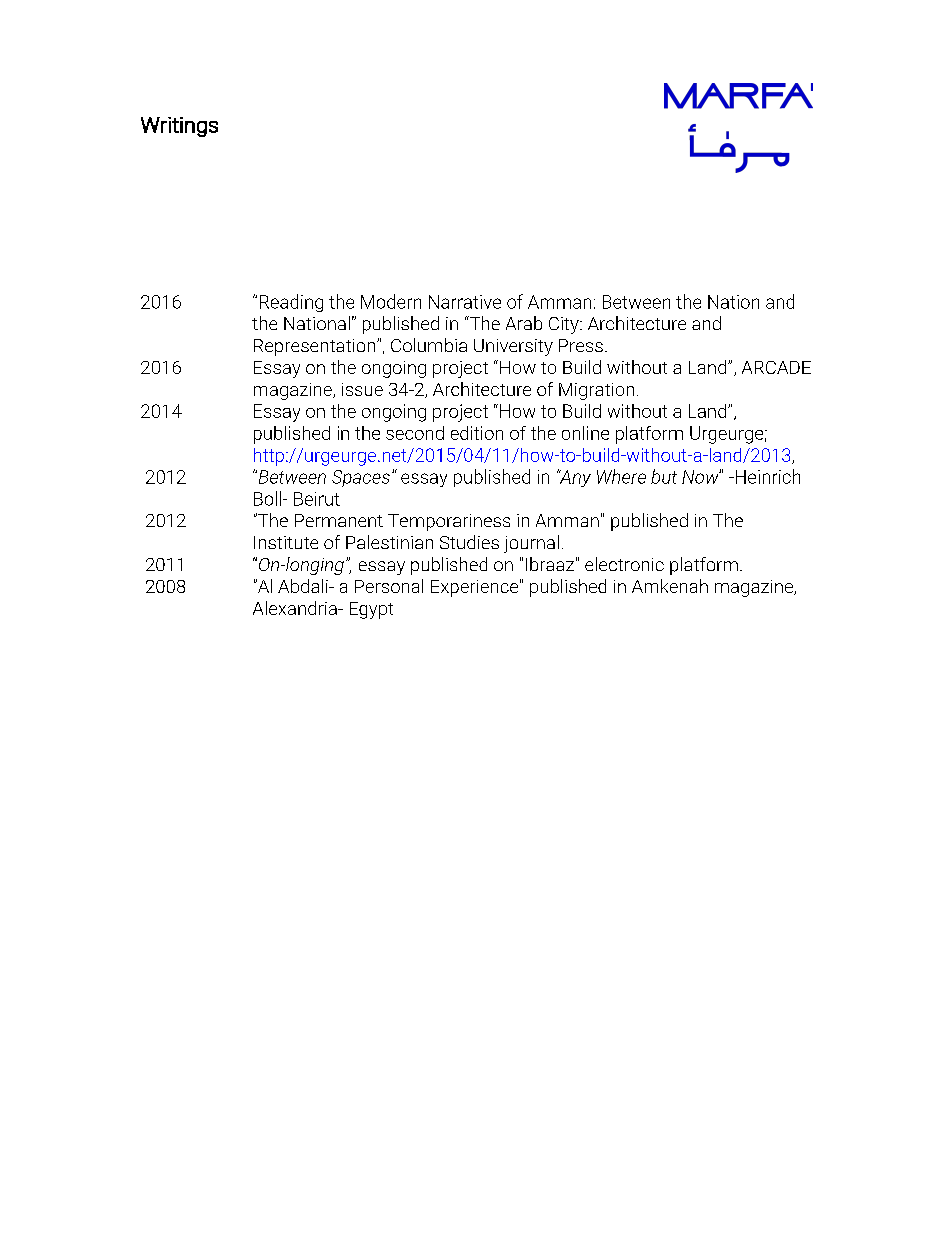  I want to click on Narrative, so click(465, 302).
